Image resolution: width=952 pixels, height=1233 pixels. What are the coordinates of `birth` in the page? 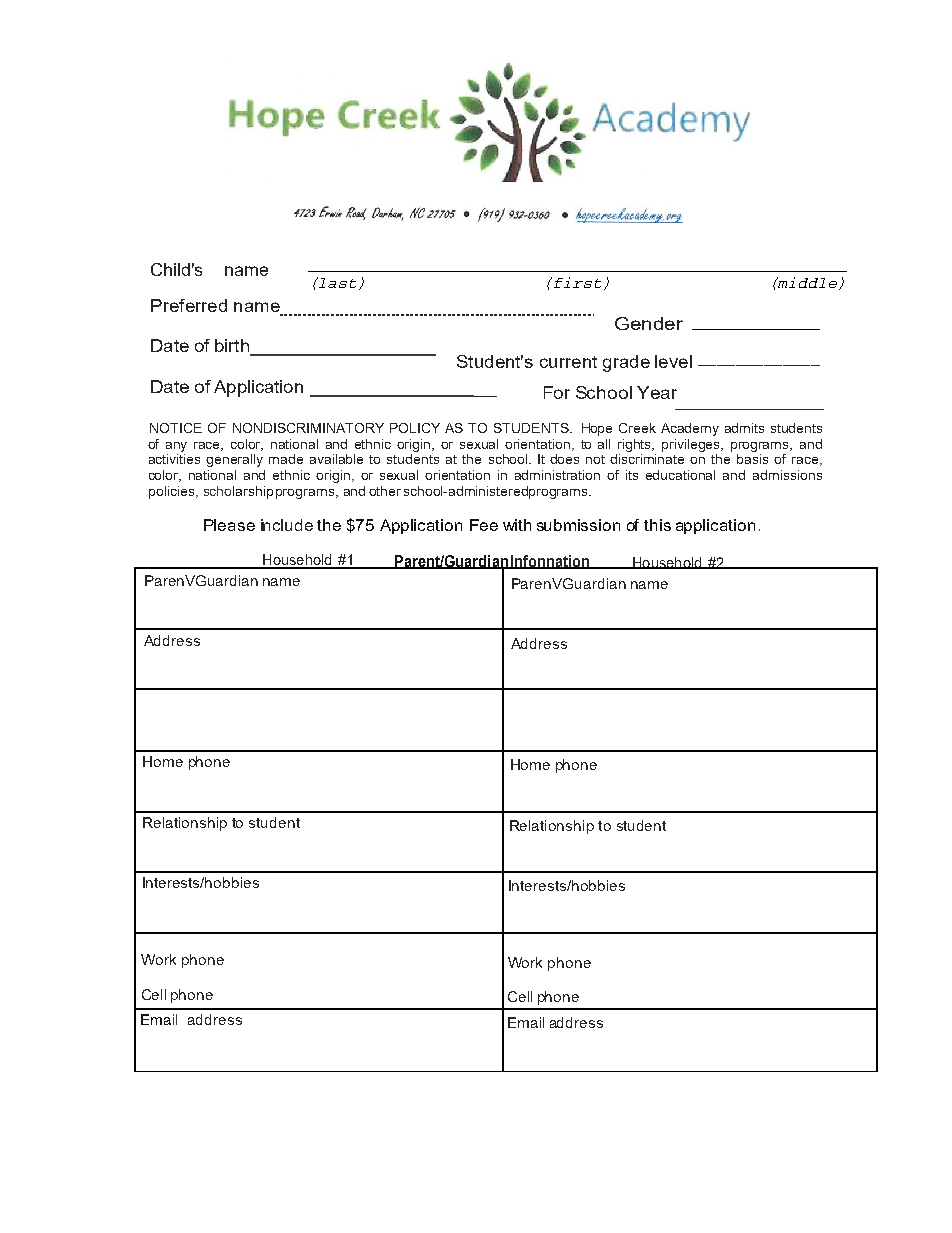 It's located at (233, 347).
